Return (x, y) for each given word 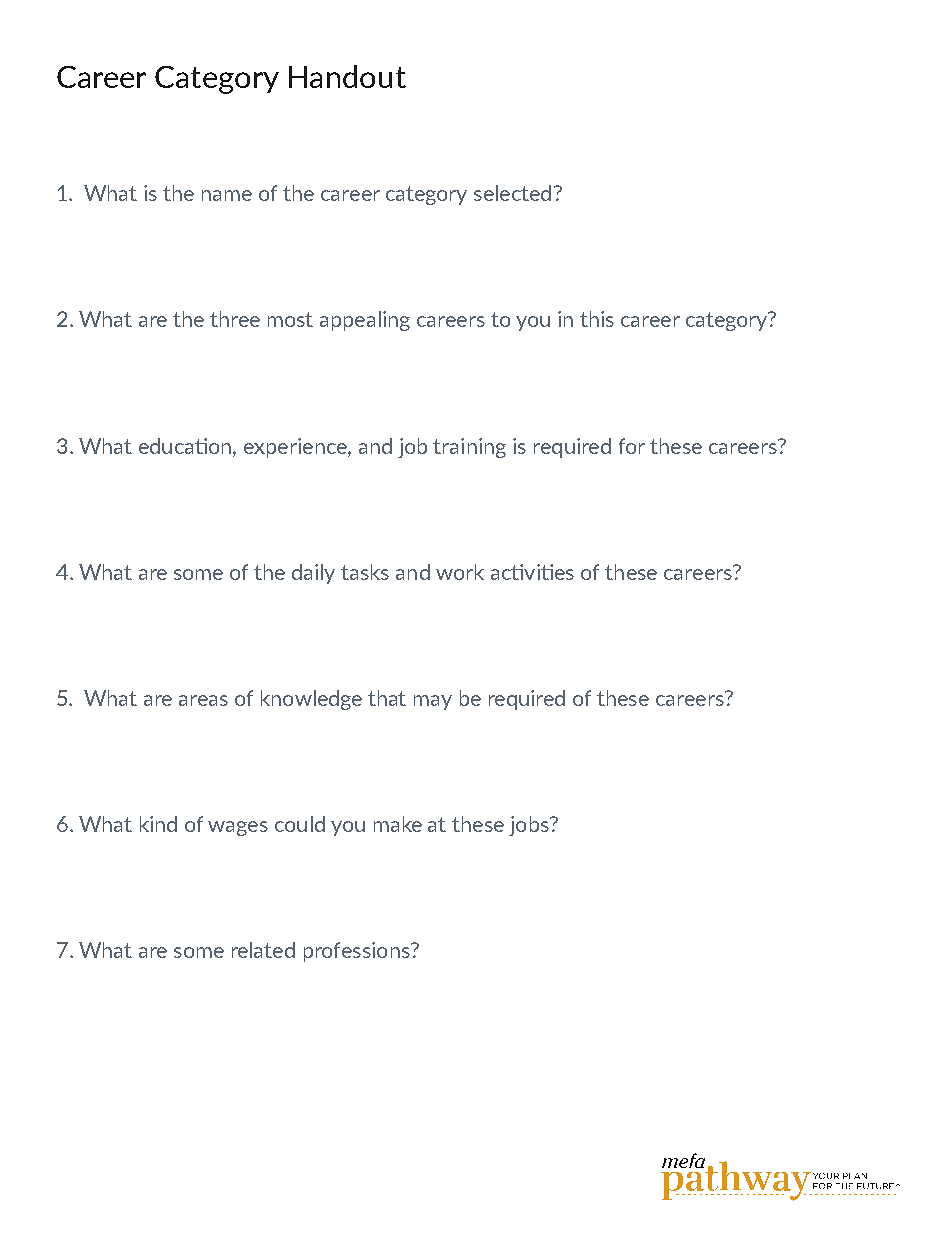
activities (532, 572)
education (186, 446)
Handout (347, 76)
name (227, 195)
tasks (365, 572)
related (263, 950)
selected (512, 193)
